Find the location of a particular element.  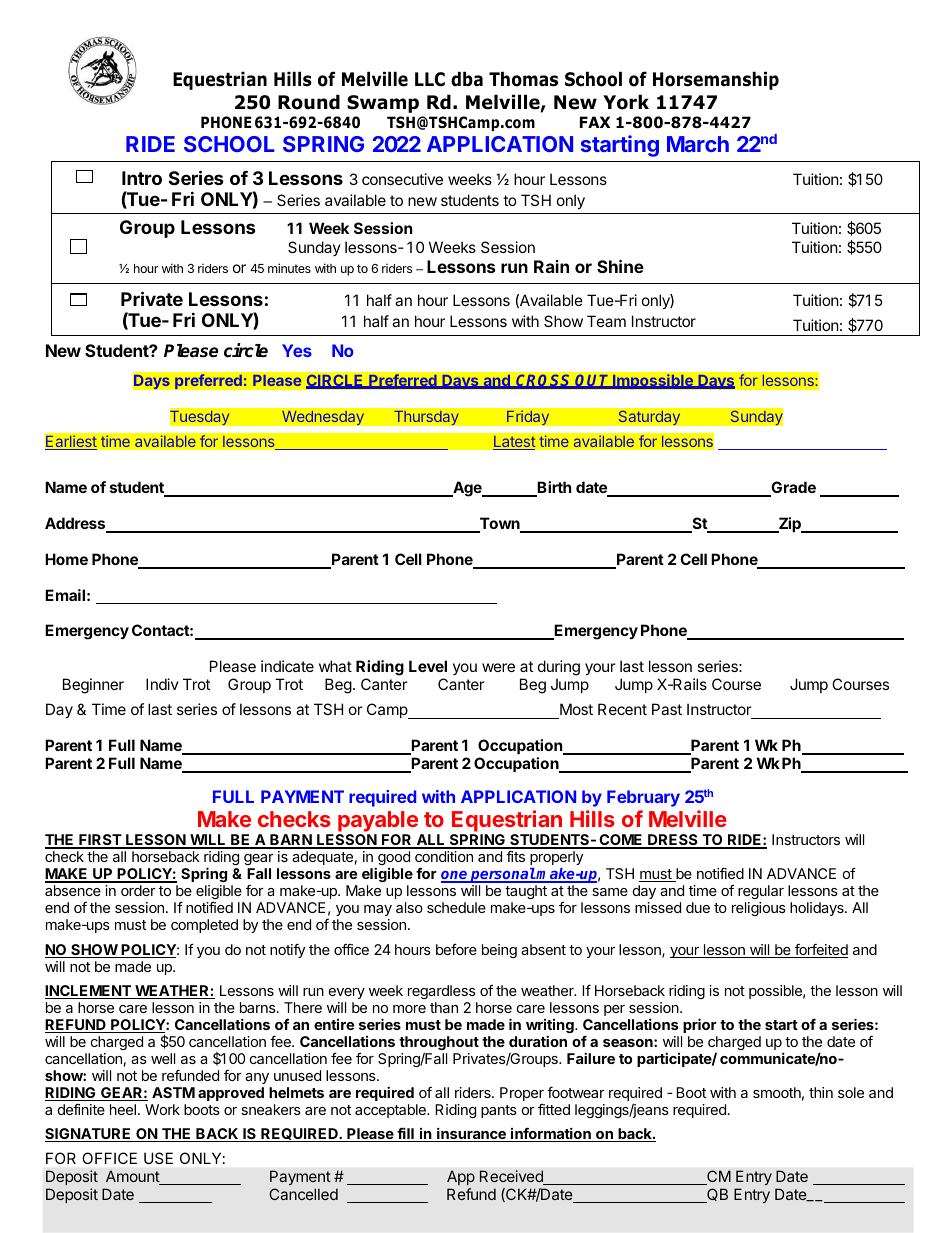

Intro is located at coordinates (142, 178).
